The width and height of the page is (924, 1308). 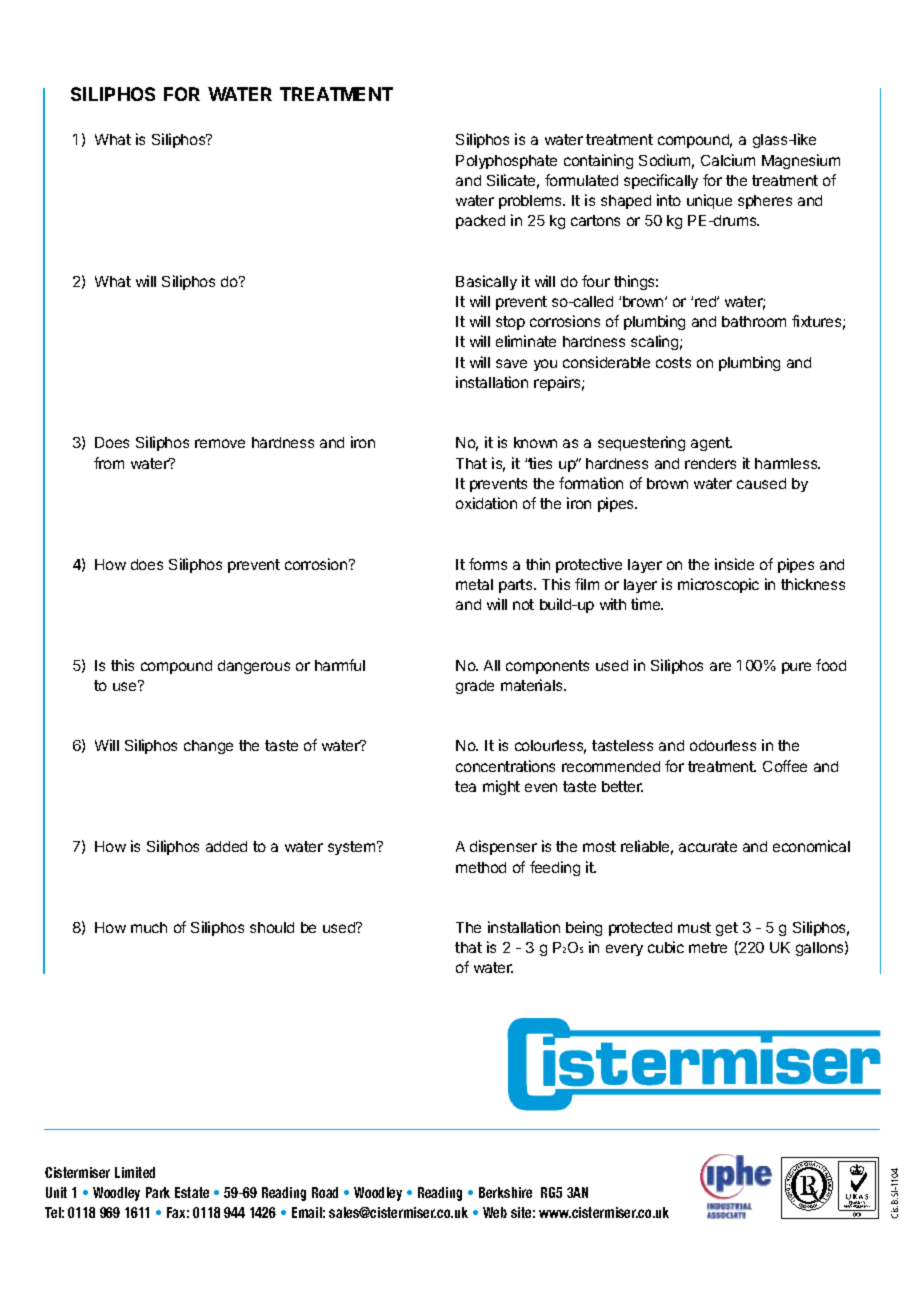 What do you see at coordinates (734, 564) in the page?
I see `inside` at bounding box center [734, 564].
